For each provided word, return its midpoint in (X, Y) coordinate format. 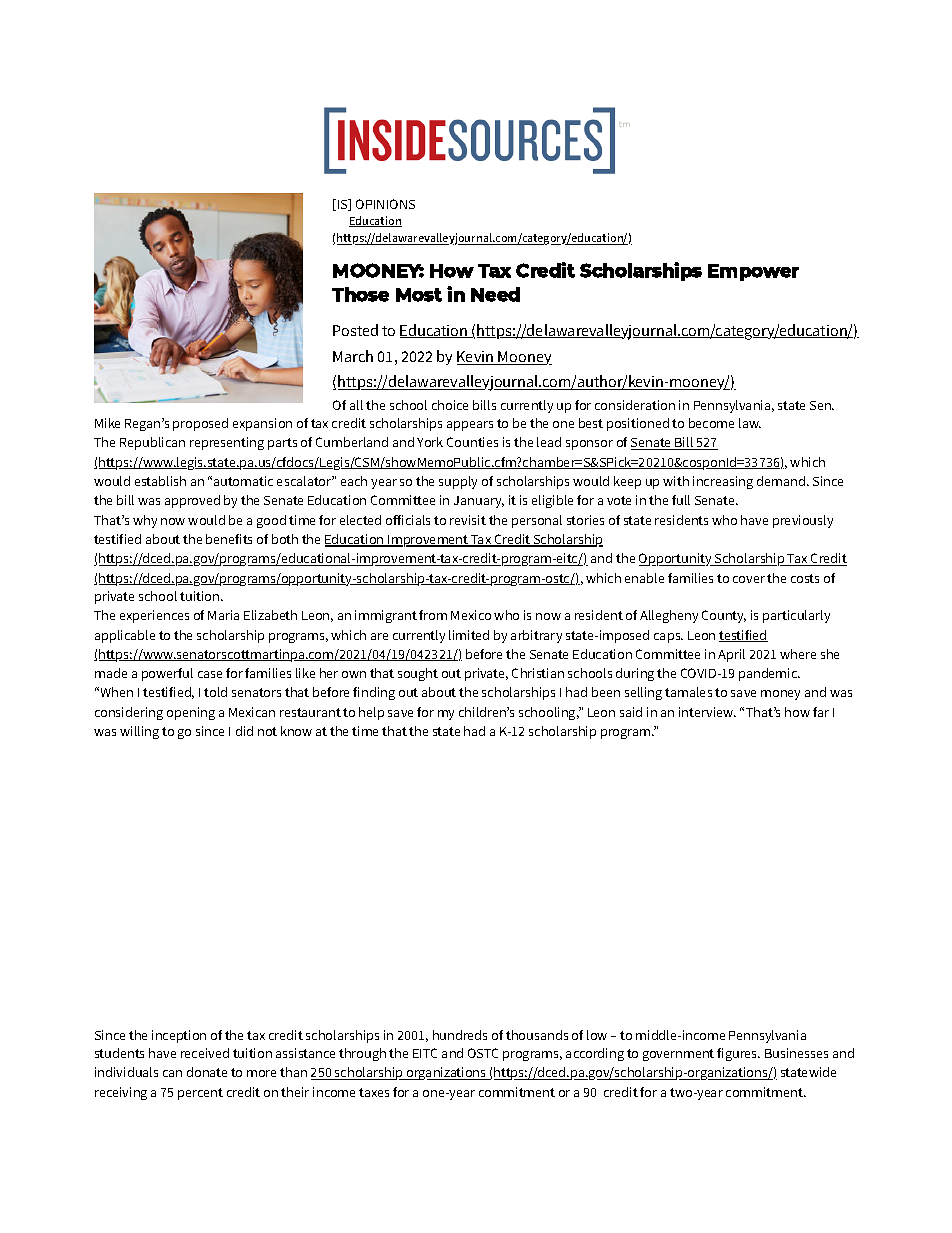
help (371, 713)
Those (360, 294)
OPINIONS (385, 204)
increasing (723, 482)
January (479, 502)
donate (207, 1072)
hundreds (460, 1035)
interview (707, 712)
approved (192, 501)
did (244, 731)
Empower (753, 272)
